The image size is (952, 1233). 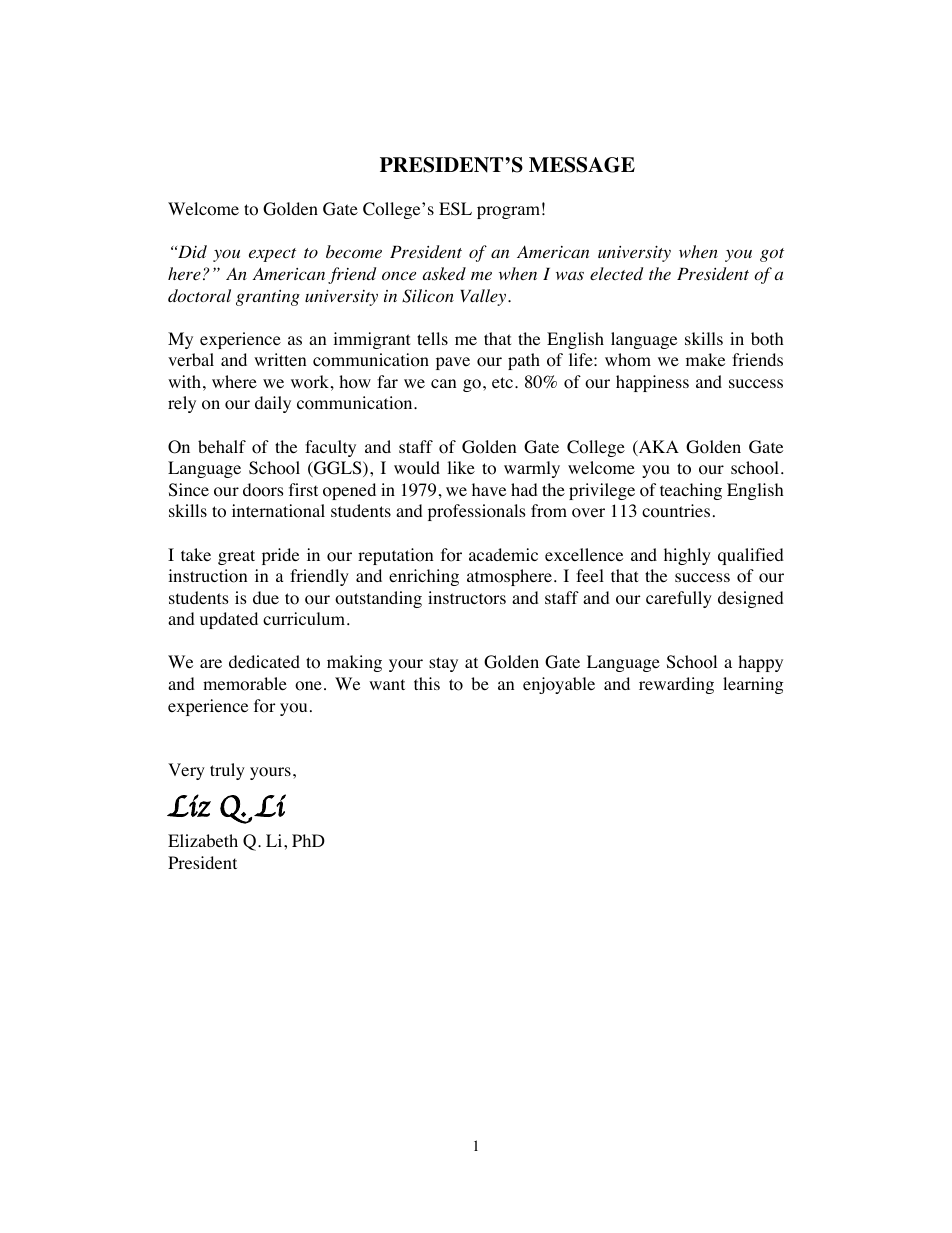 What do you see at coordinates (687, 556) in the page?
I see `highly` at bounding box center [687, 556].
